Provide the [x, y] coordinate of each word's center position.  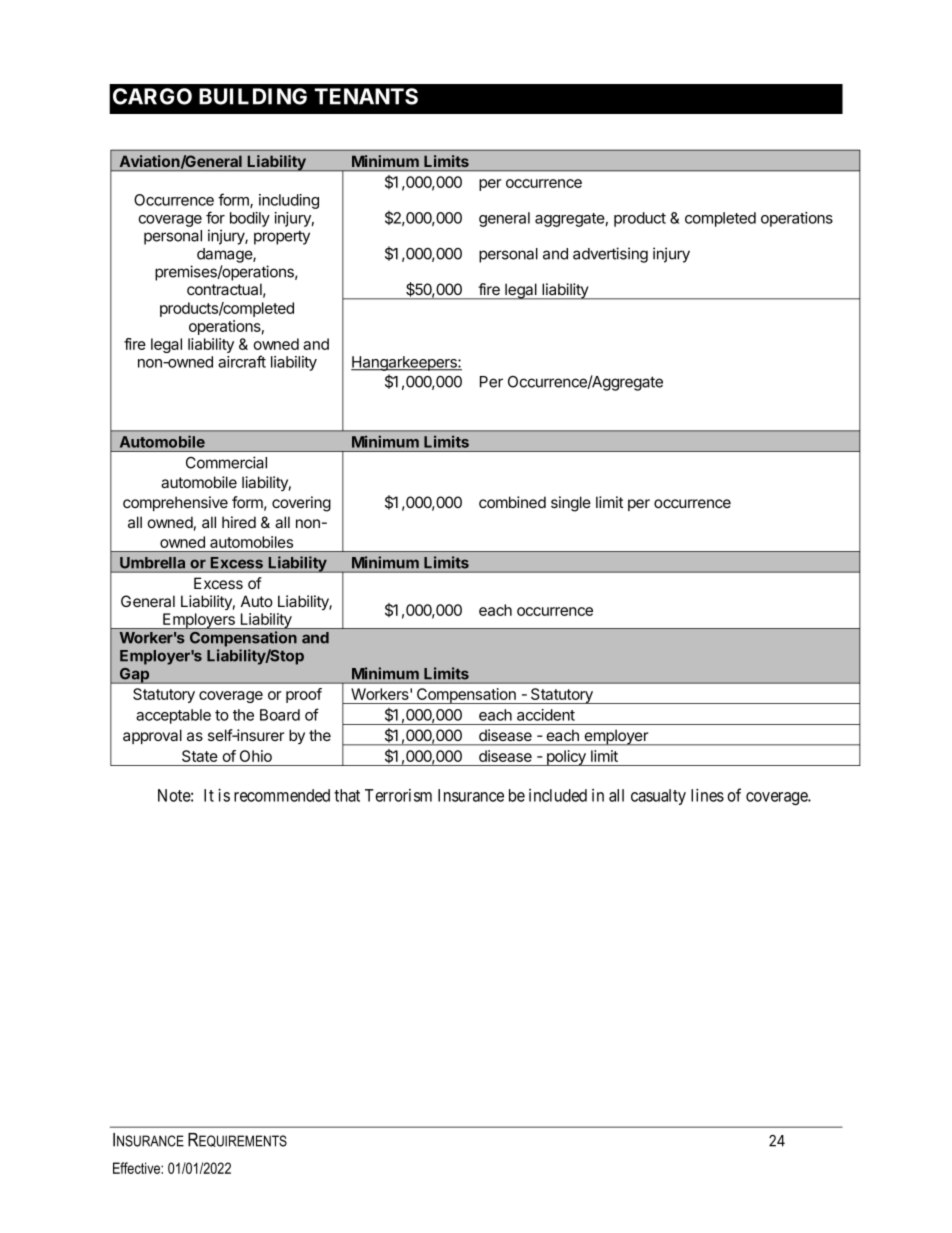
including [289, 201]
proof [304, 695]
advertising [610, 255]
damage [225, 255]
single [571, 504]
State [200, 756]
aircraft [242, 361]
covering [301, 504]
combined [512, 502]
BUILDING [253, 96]
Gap [134, 675]
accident [546, 715]
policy [566, 758]
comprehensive [175, 503]
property [282, 237]
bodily [250, 219]
